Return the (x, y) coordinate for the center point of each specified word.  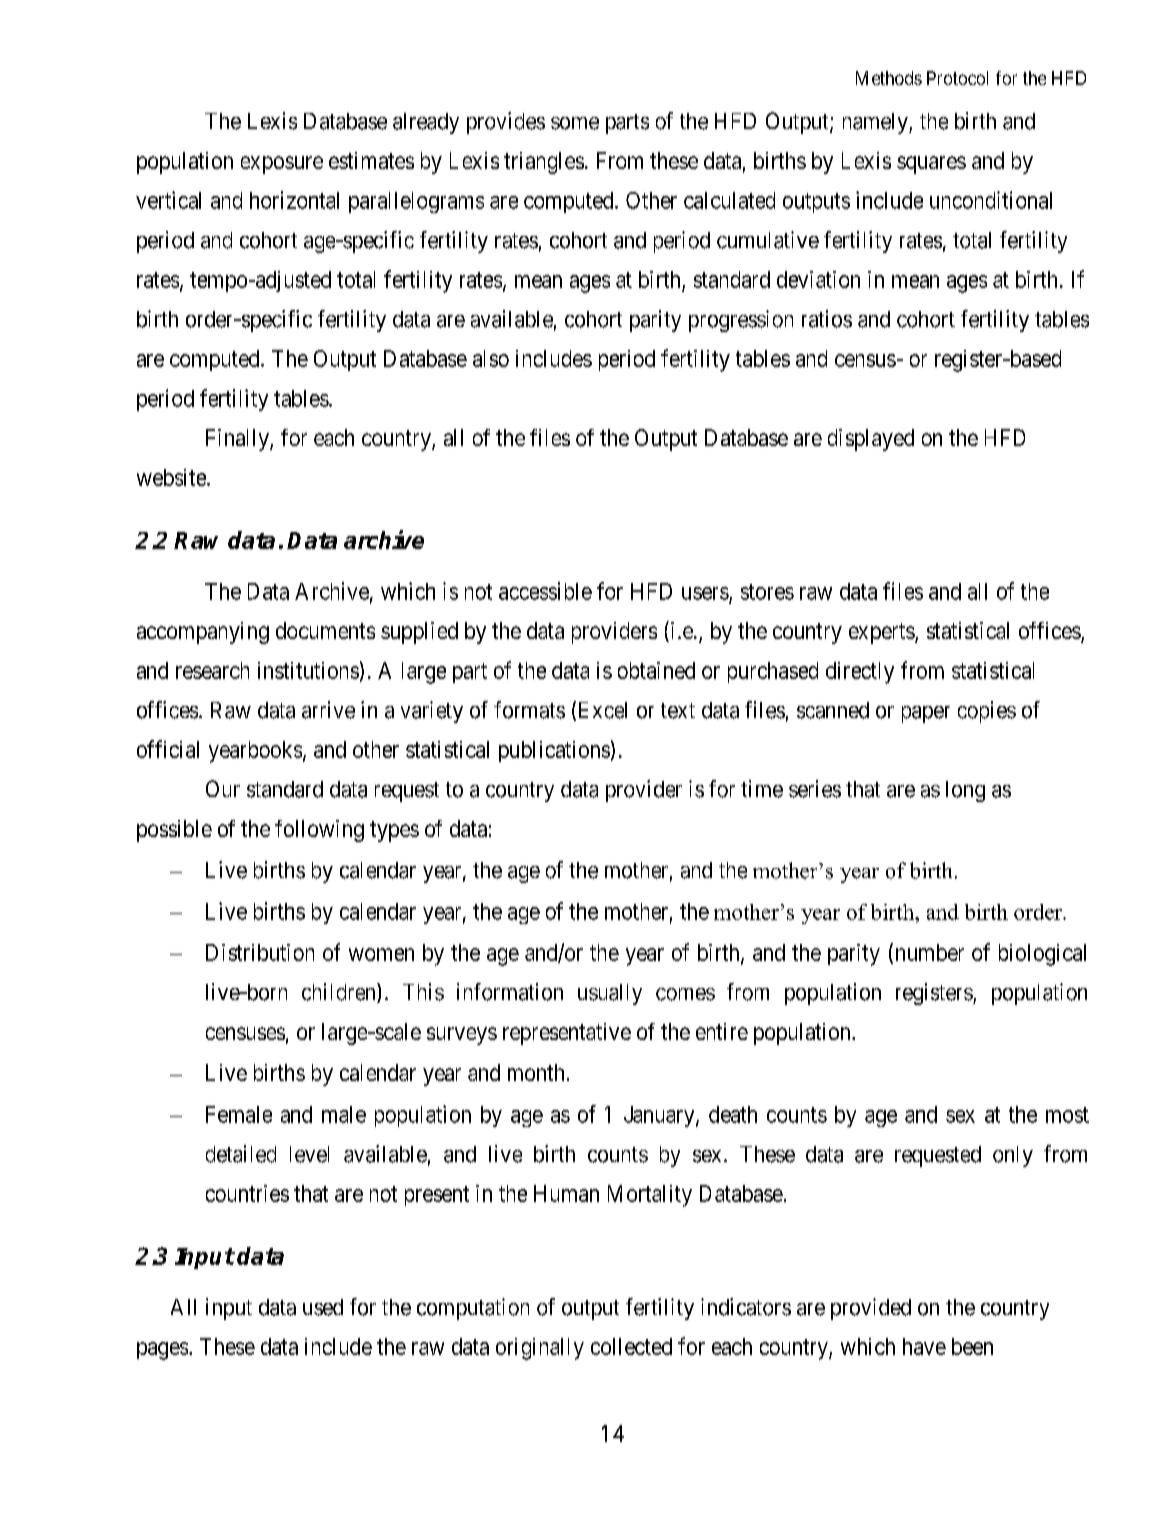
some (575, 123)
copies (987, 712)
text (678, 711)
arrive (328, 710)
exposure (282, 165)
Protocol (957, 78)
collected (631, 1346)
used (323, 1307)
